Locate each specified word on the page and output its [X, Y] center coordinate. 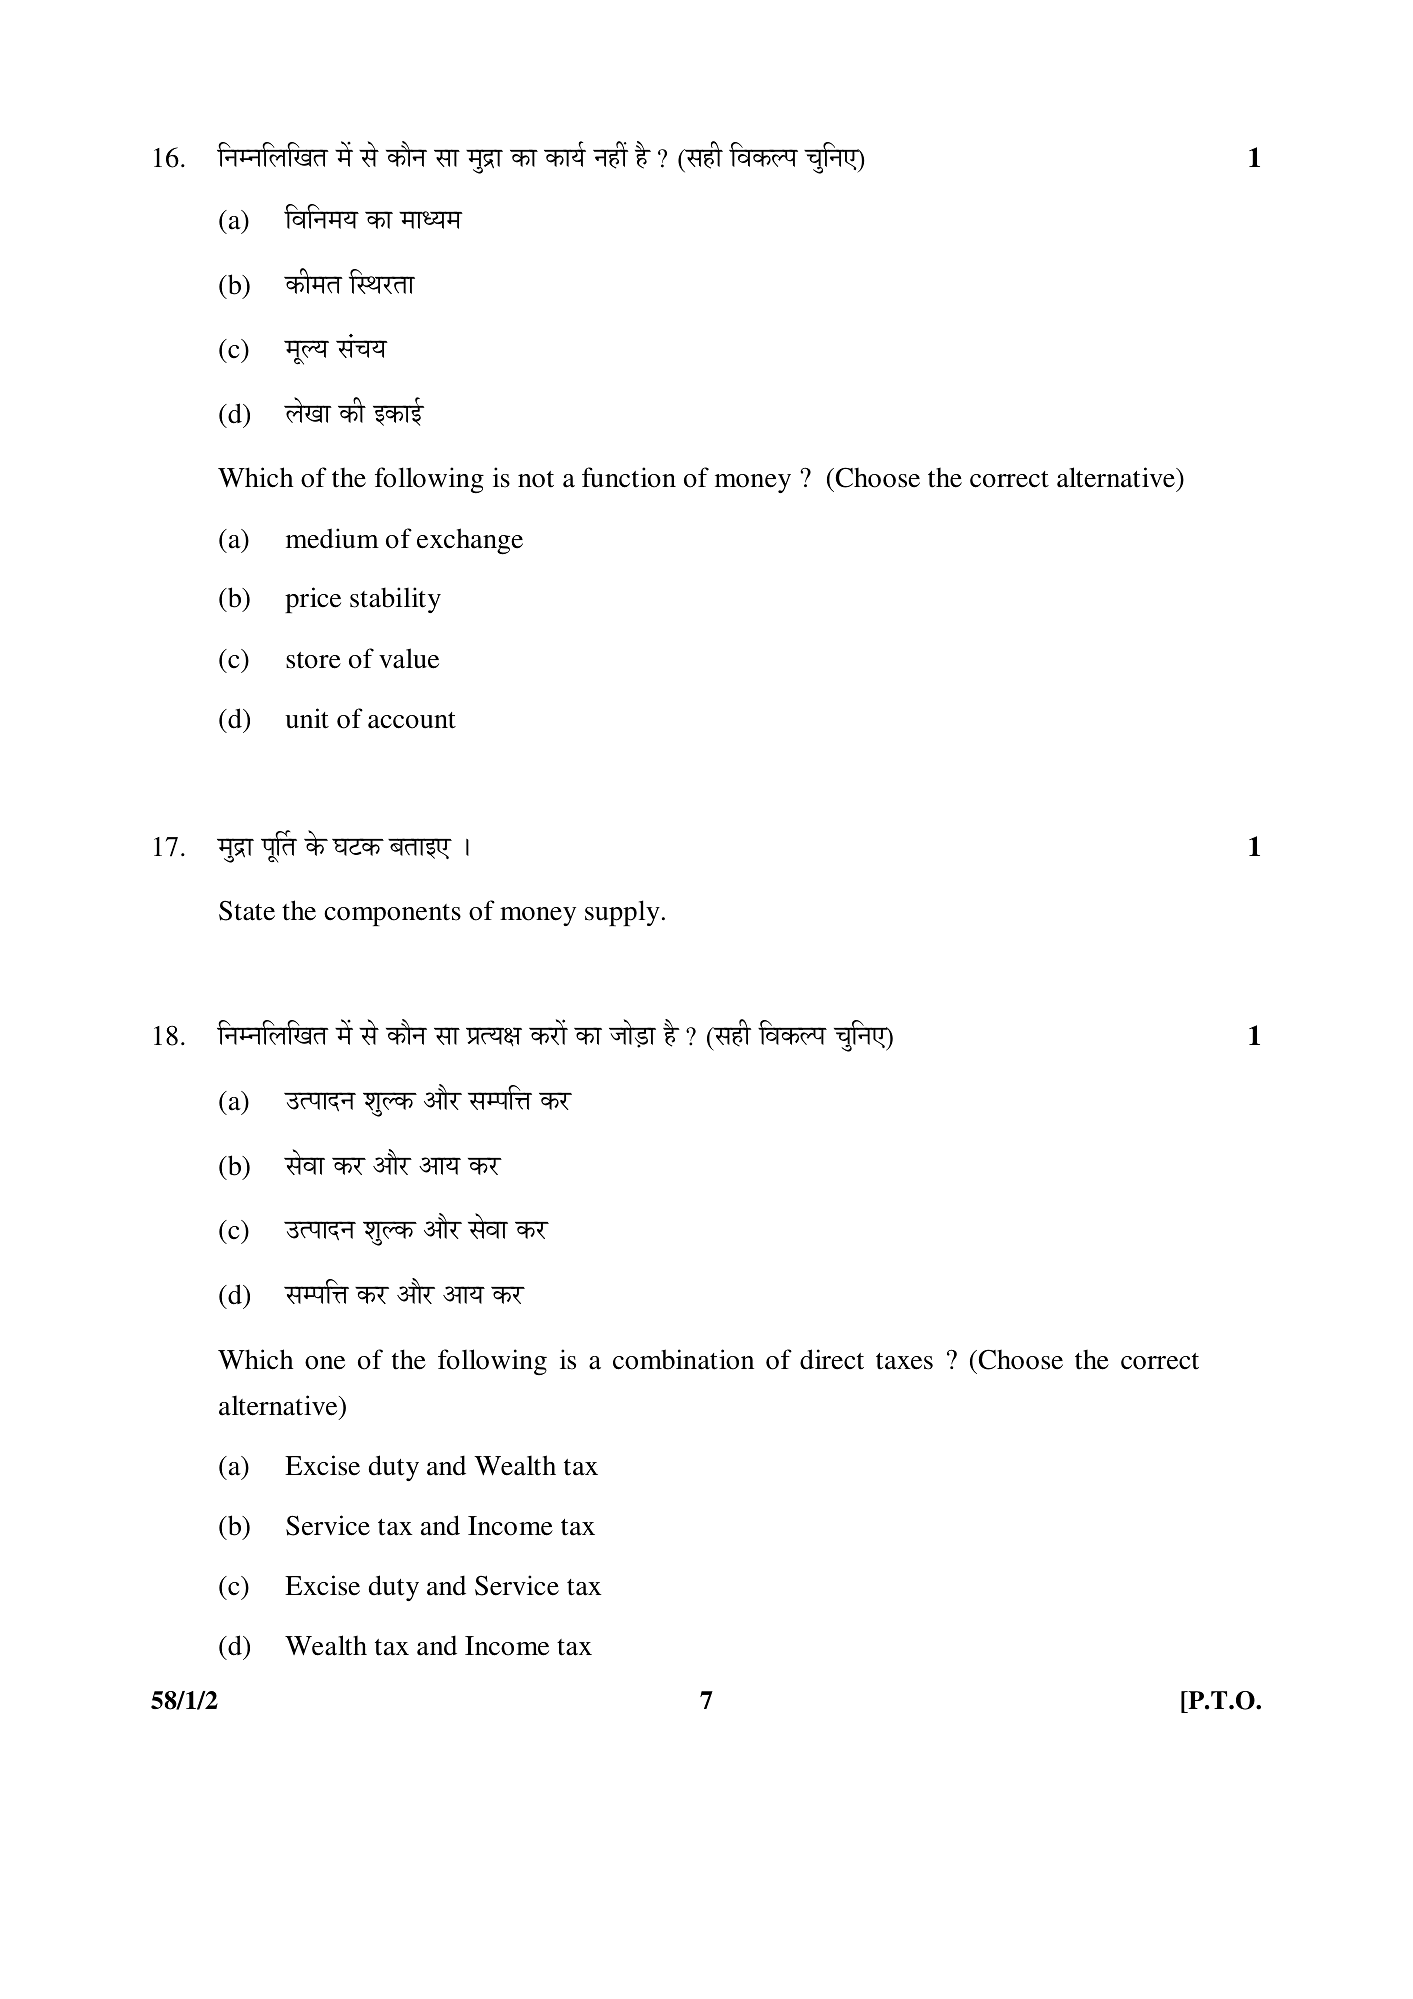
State [247, 911]
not [536, 479]
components [392, 915]
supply [622, 913]
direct [832, 1359]
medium [332, 538]
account [412, 720]
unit [307, 718]
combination [683, 1359]
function [629, 477]
